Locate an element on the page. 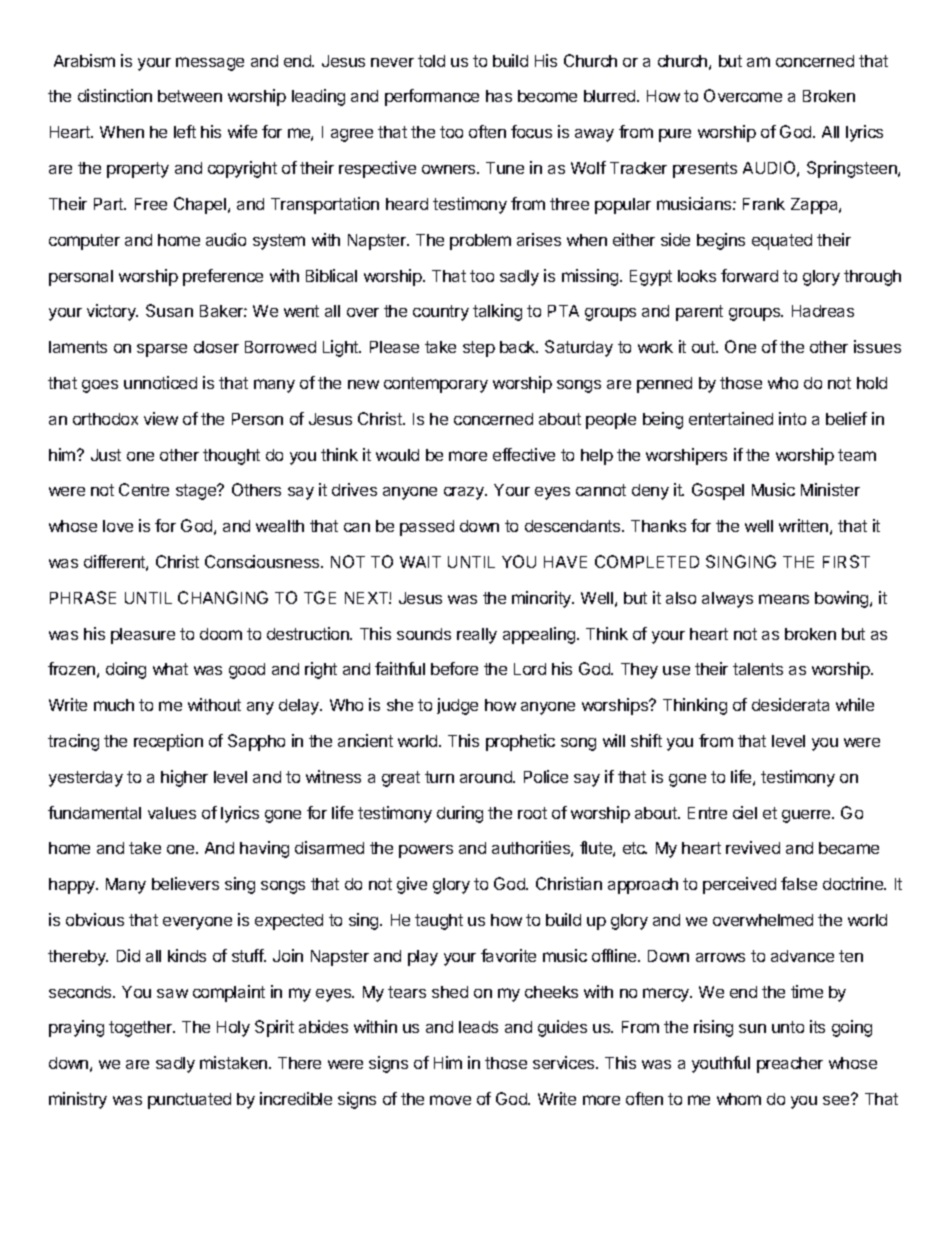  punctuated is located at coordinates (189, 1101).
